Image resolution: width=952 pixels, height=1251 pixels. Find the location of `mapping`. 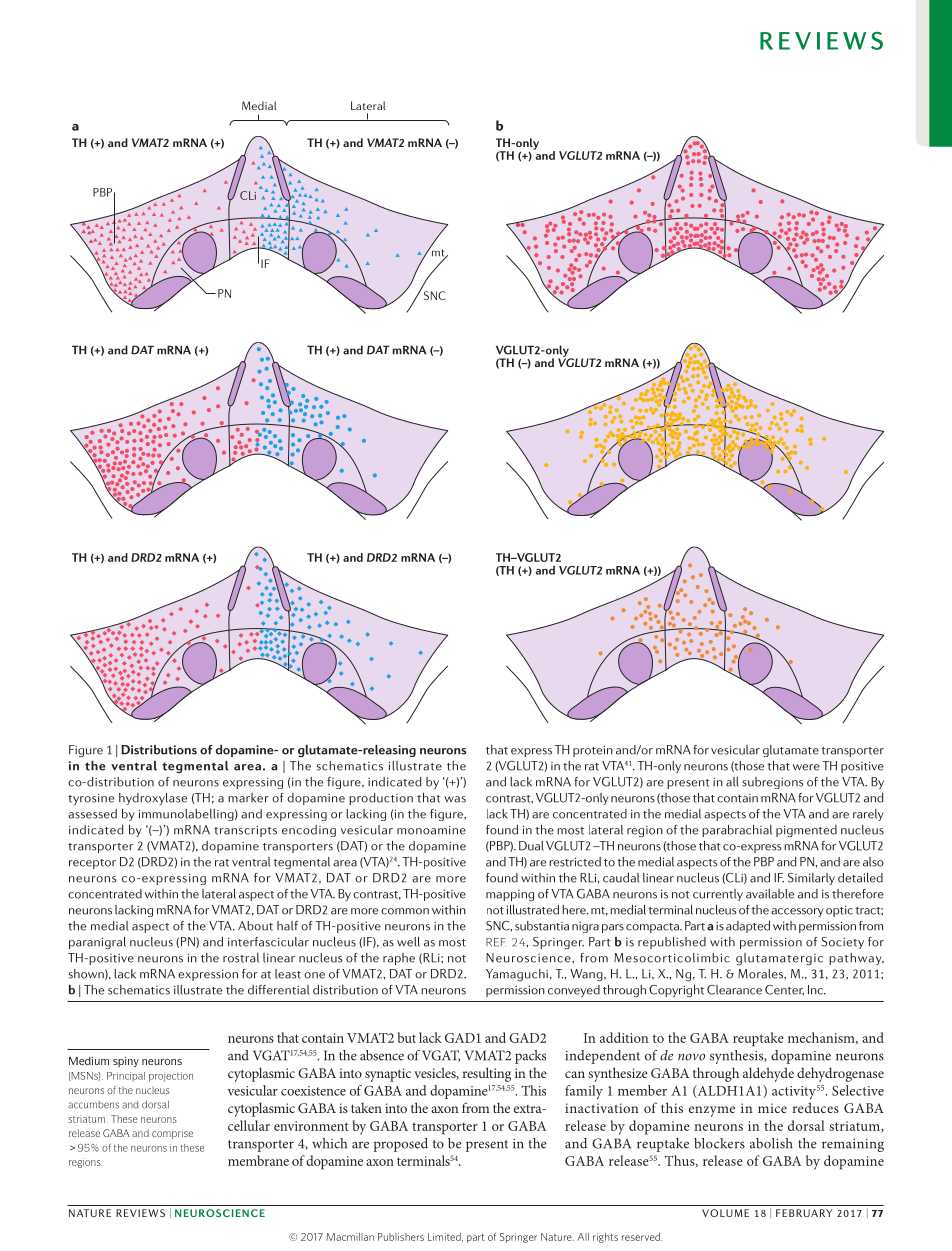

mapping is located at coordinates (510, 895).
